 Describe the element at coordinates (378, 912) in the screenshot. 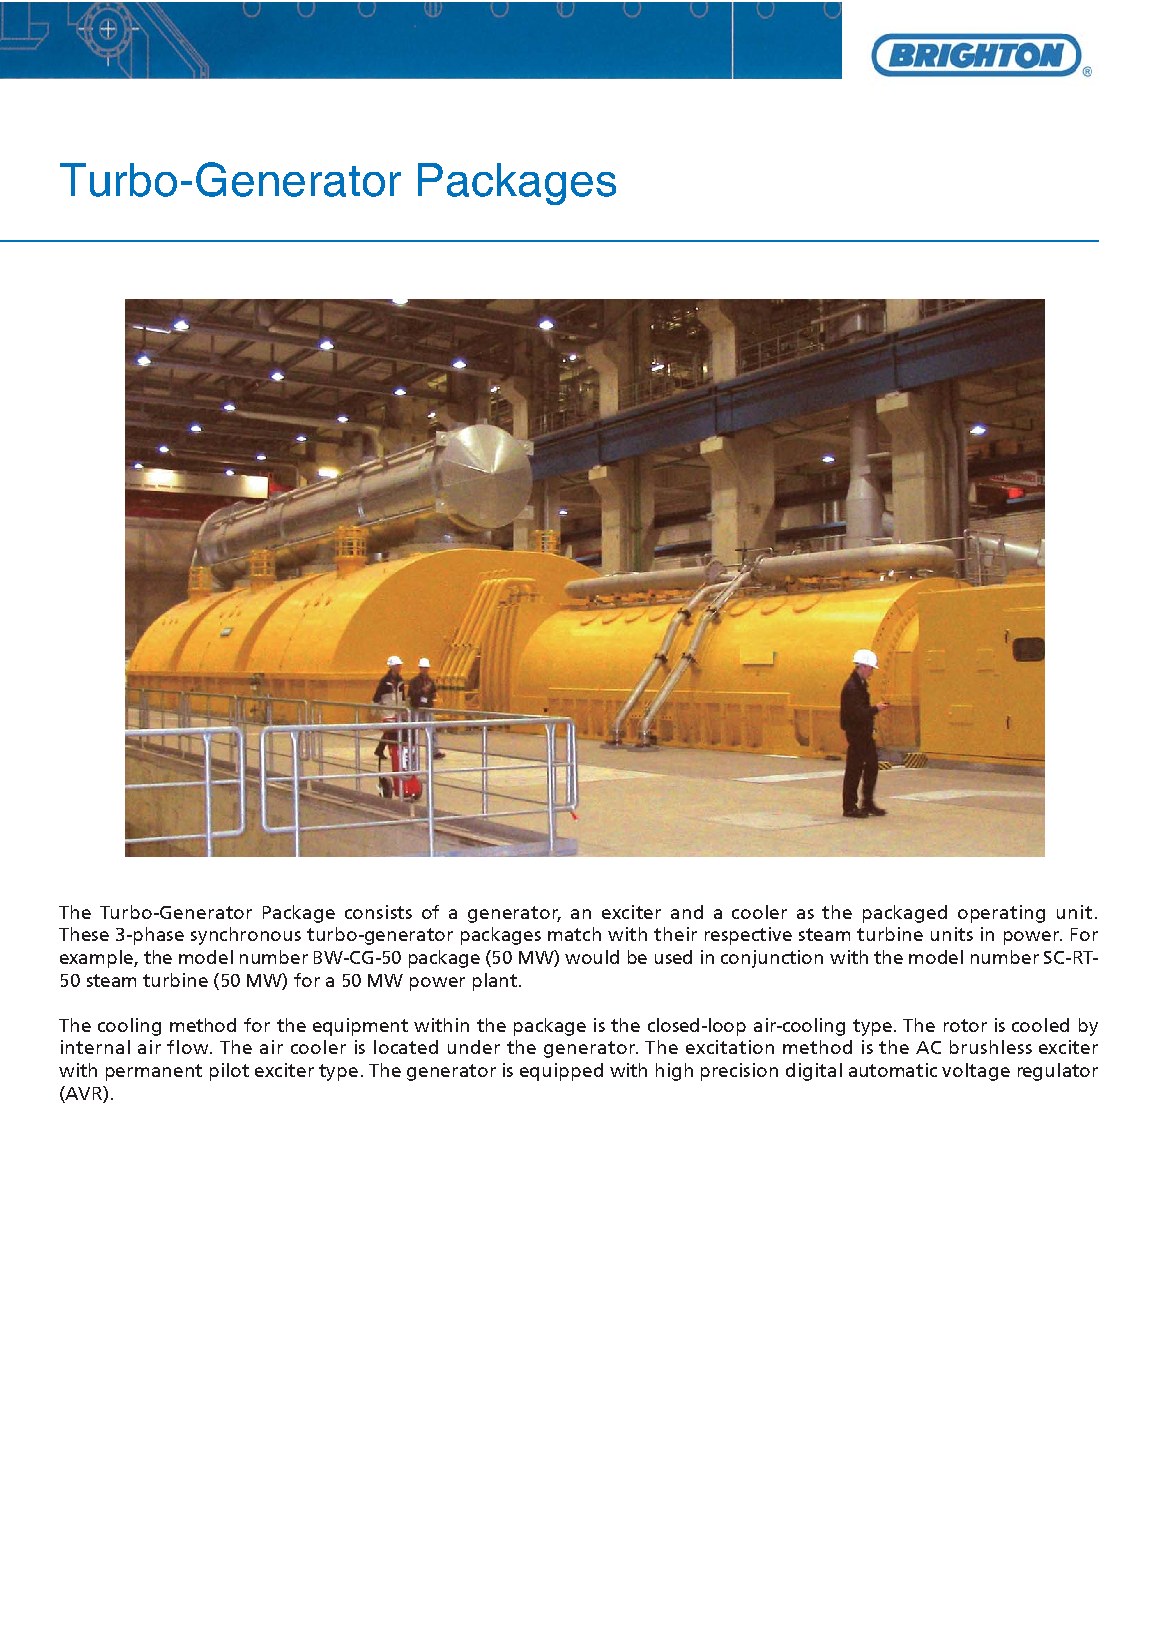

I see `consists` at that location.
